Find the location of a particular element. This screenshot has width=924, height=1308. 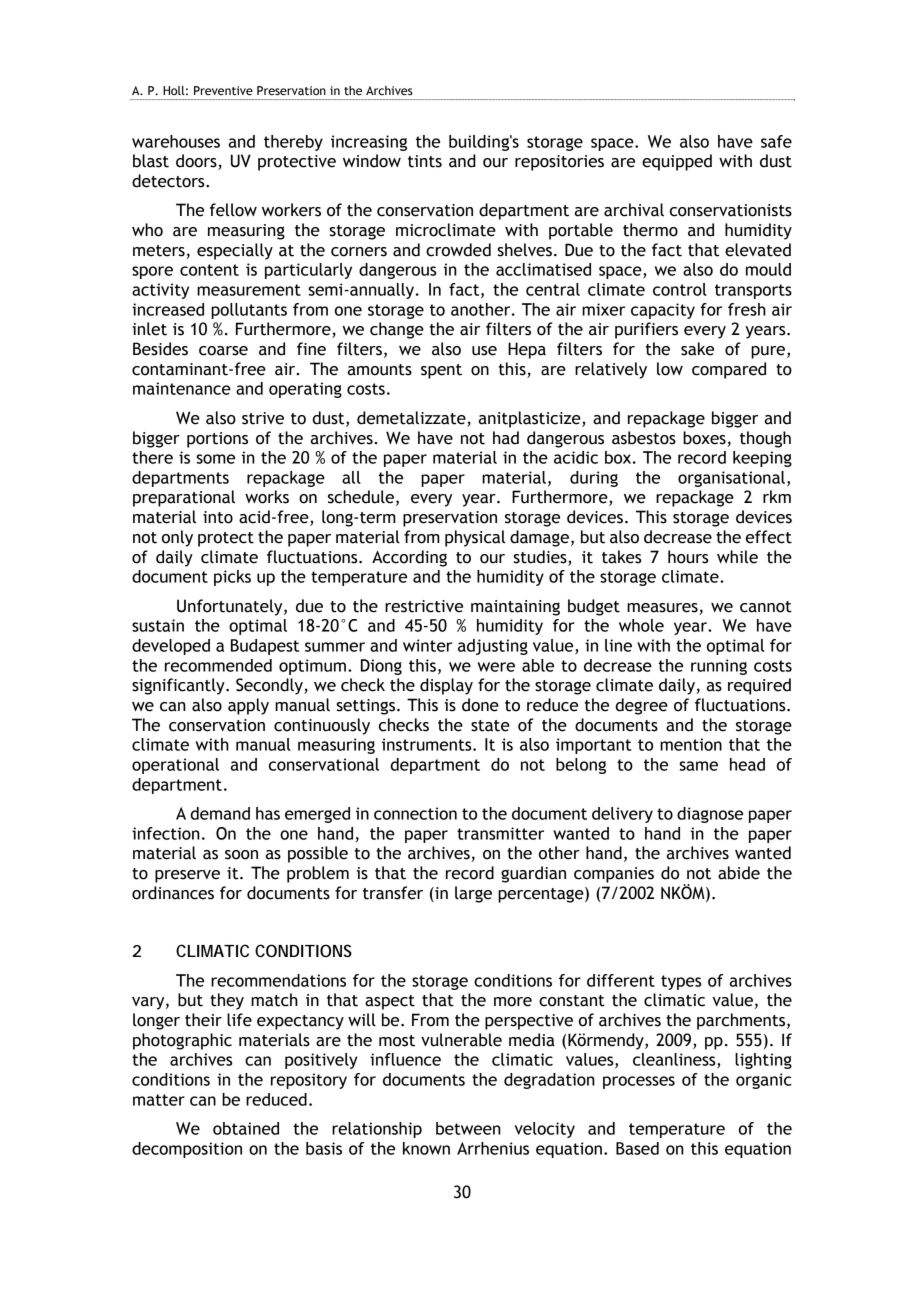

Based is located at coordinates (637, 1148).
